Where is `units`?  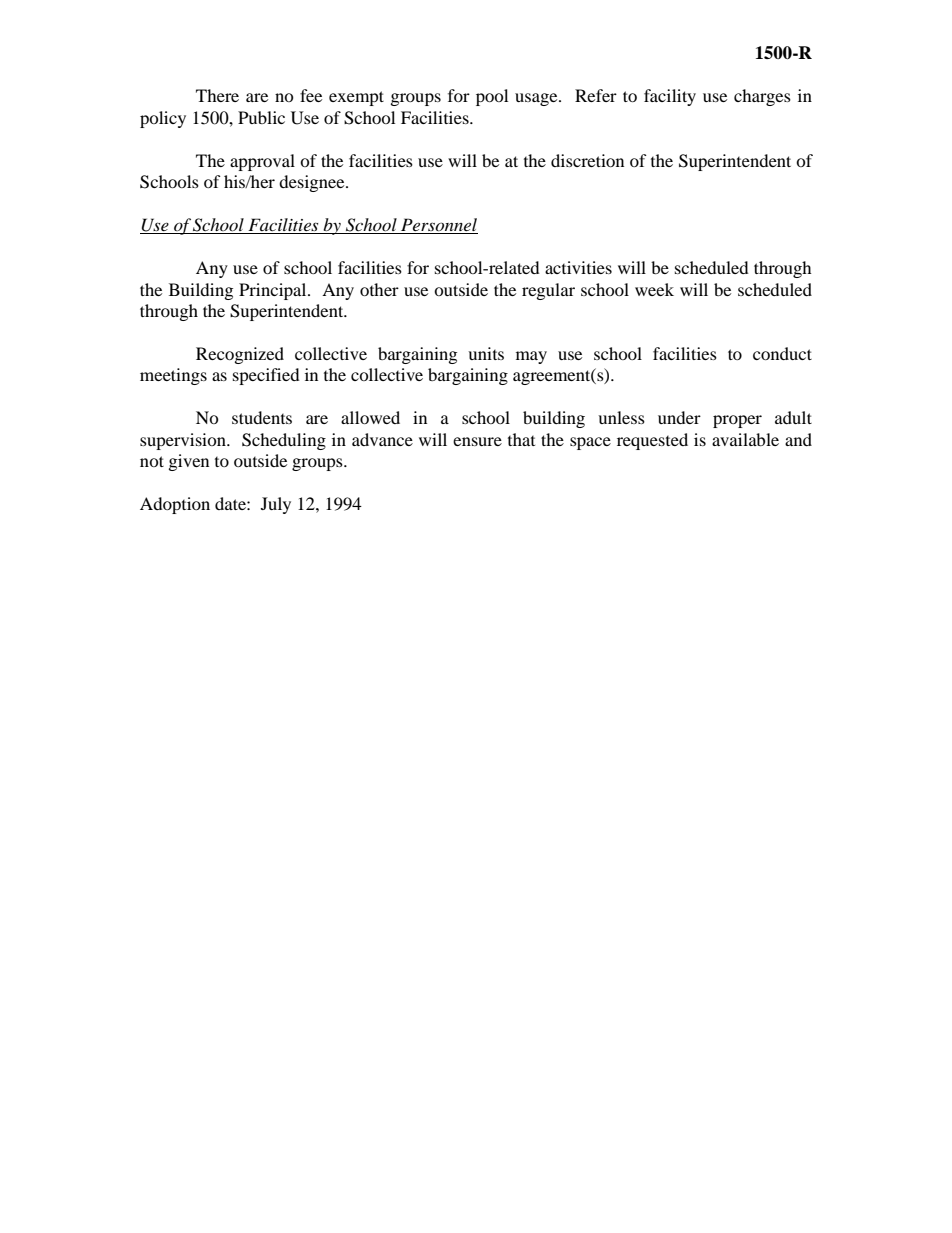
units is located at coordinates (486, 353).
